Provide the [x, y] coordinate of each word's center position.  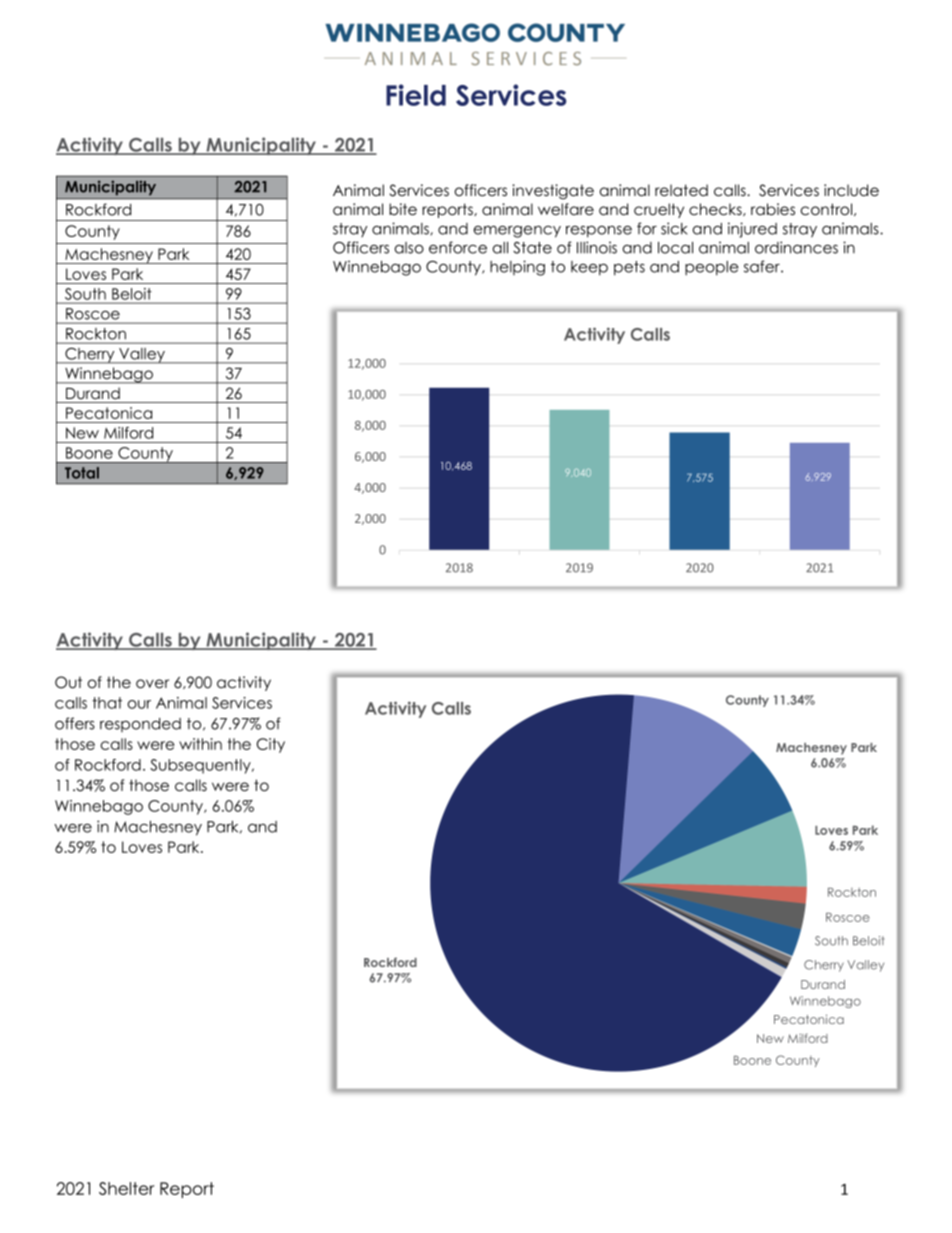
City [271, 745]
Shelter [126, 1188]
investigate [553, 192]
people [712, 268]
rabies [773, 209]
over [152, 684]
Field [416, 95]
